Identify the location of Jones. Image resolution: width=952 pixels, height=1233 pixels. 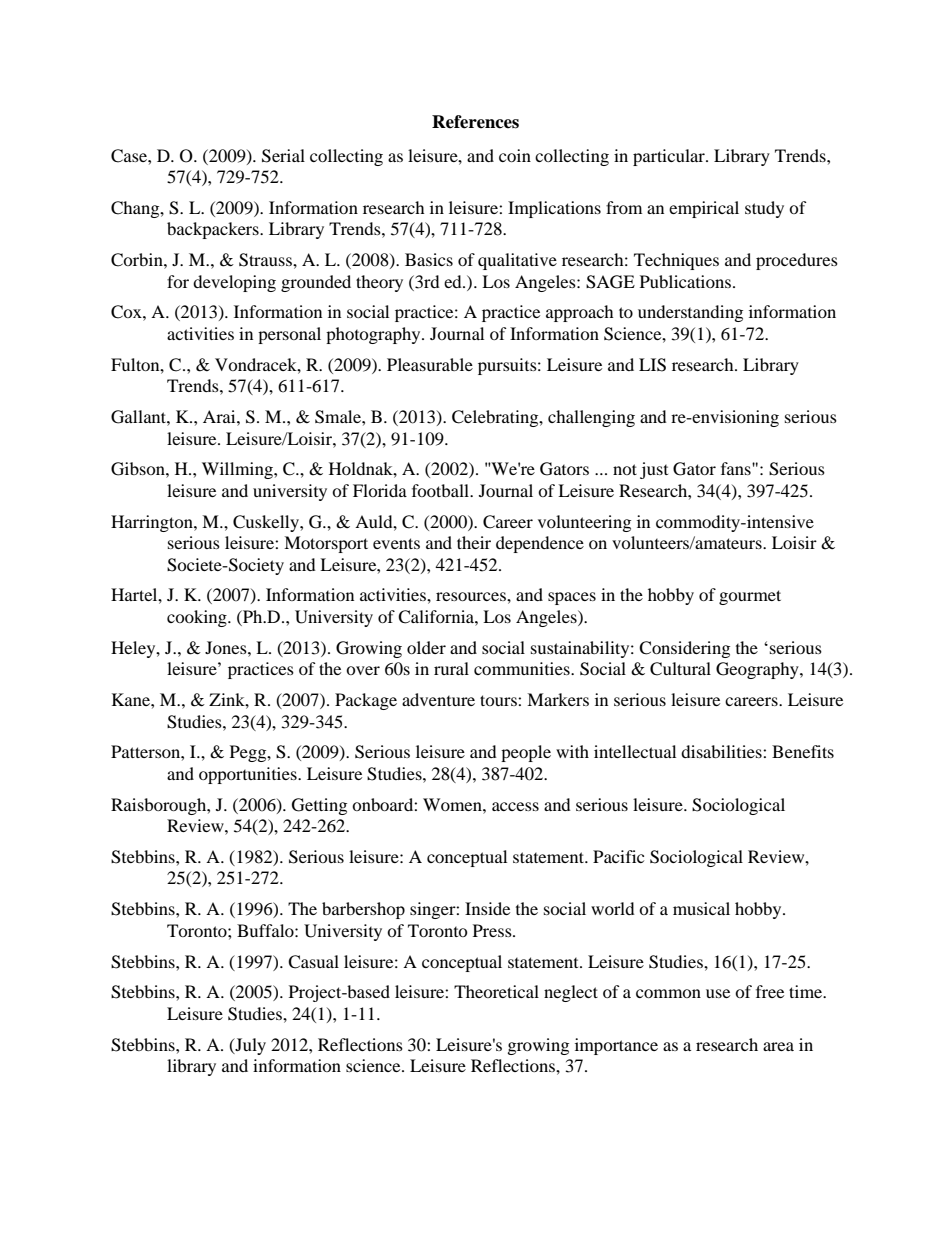
(227, 647).
